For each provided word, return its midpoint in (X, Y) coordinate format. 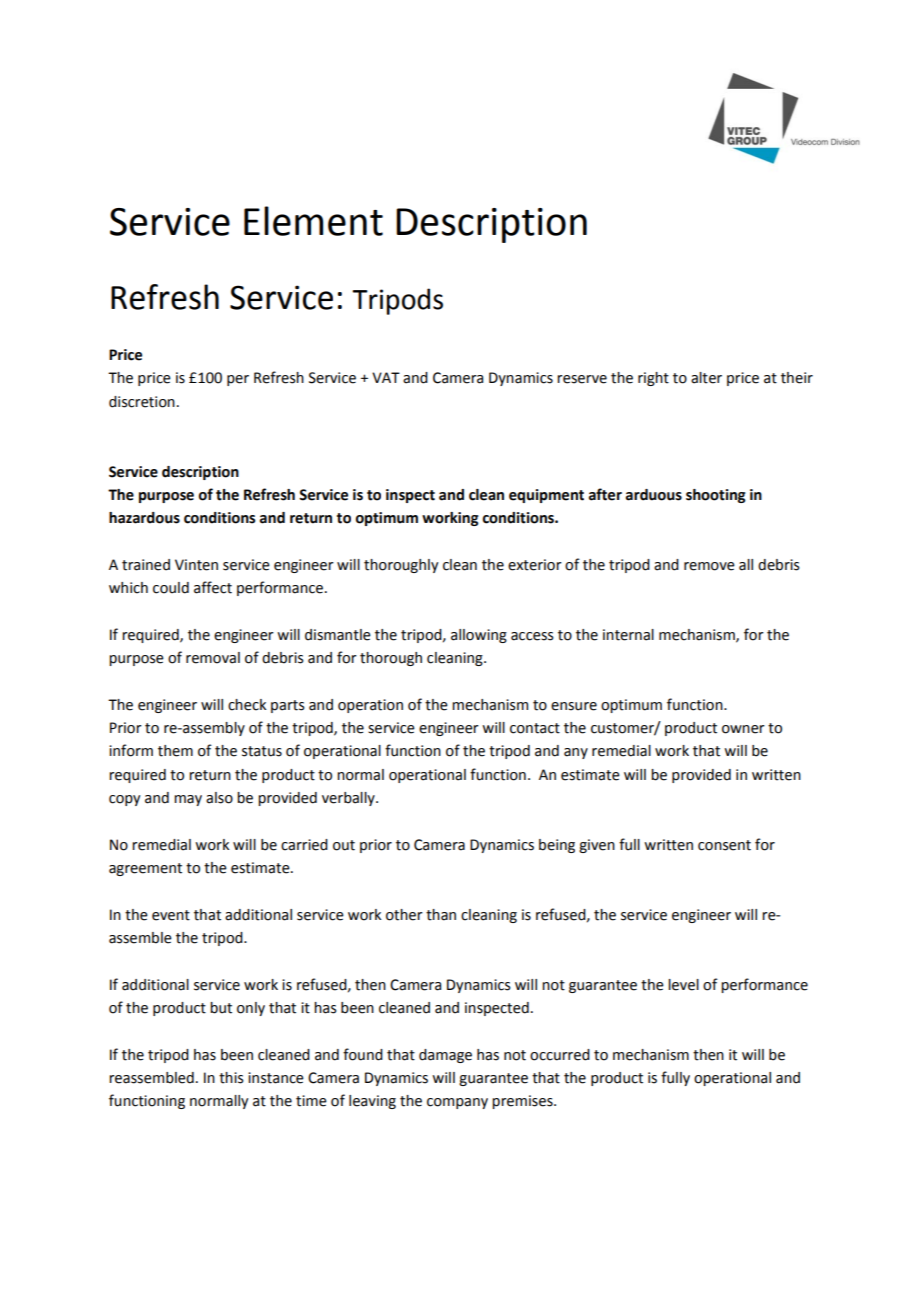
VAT (386, 377)
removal (213, 658)
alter (706, 378)
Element (313, 221)
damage (445, 1056)
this (231, 1078)
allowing (479, 636)
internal (628, 635)
